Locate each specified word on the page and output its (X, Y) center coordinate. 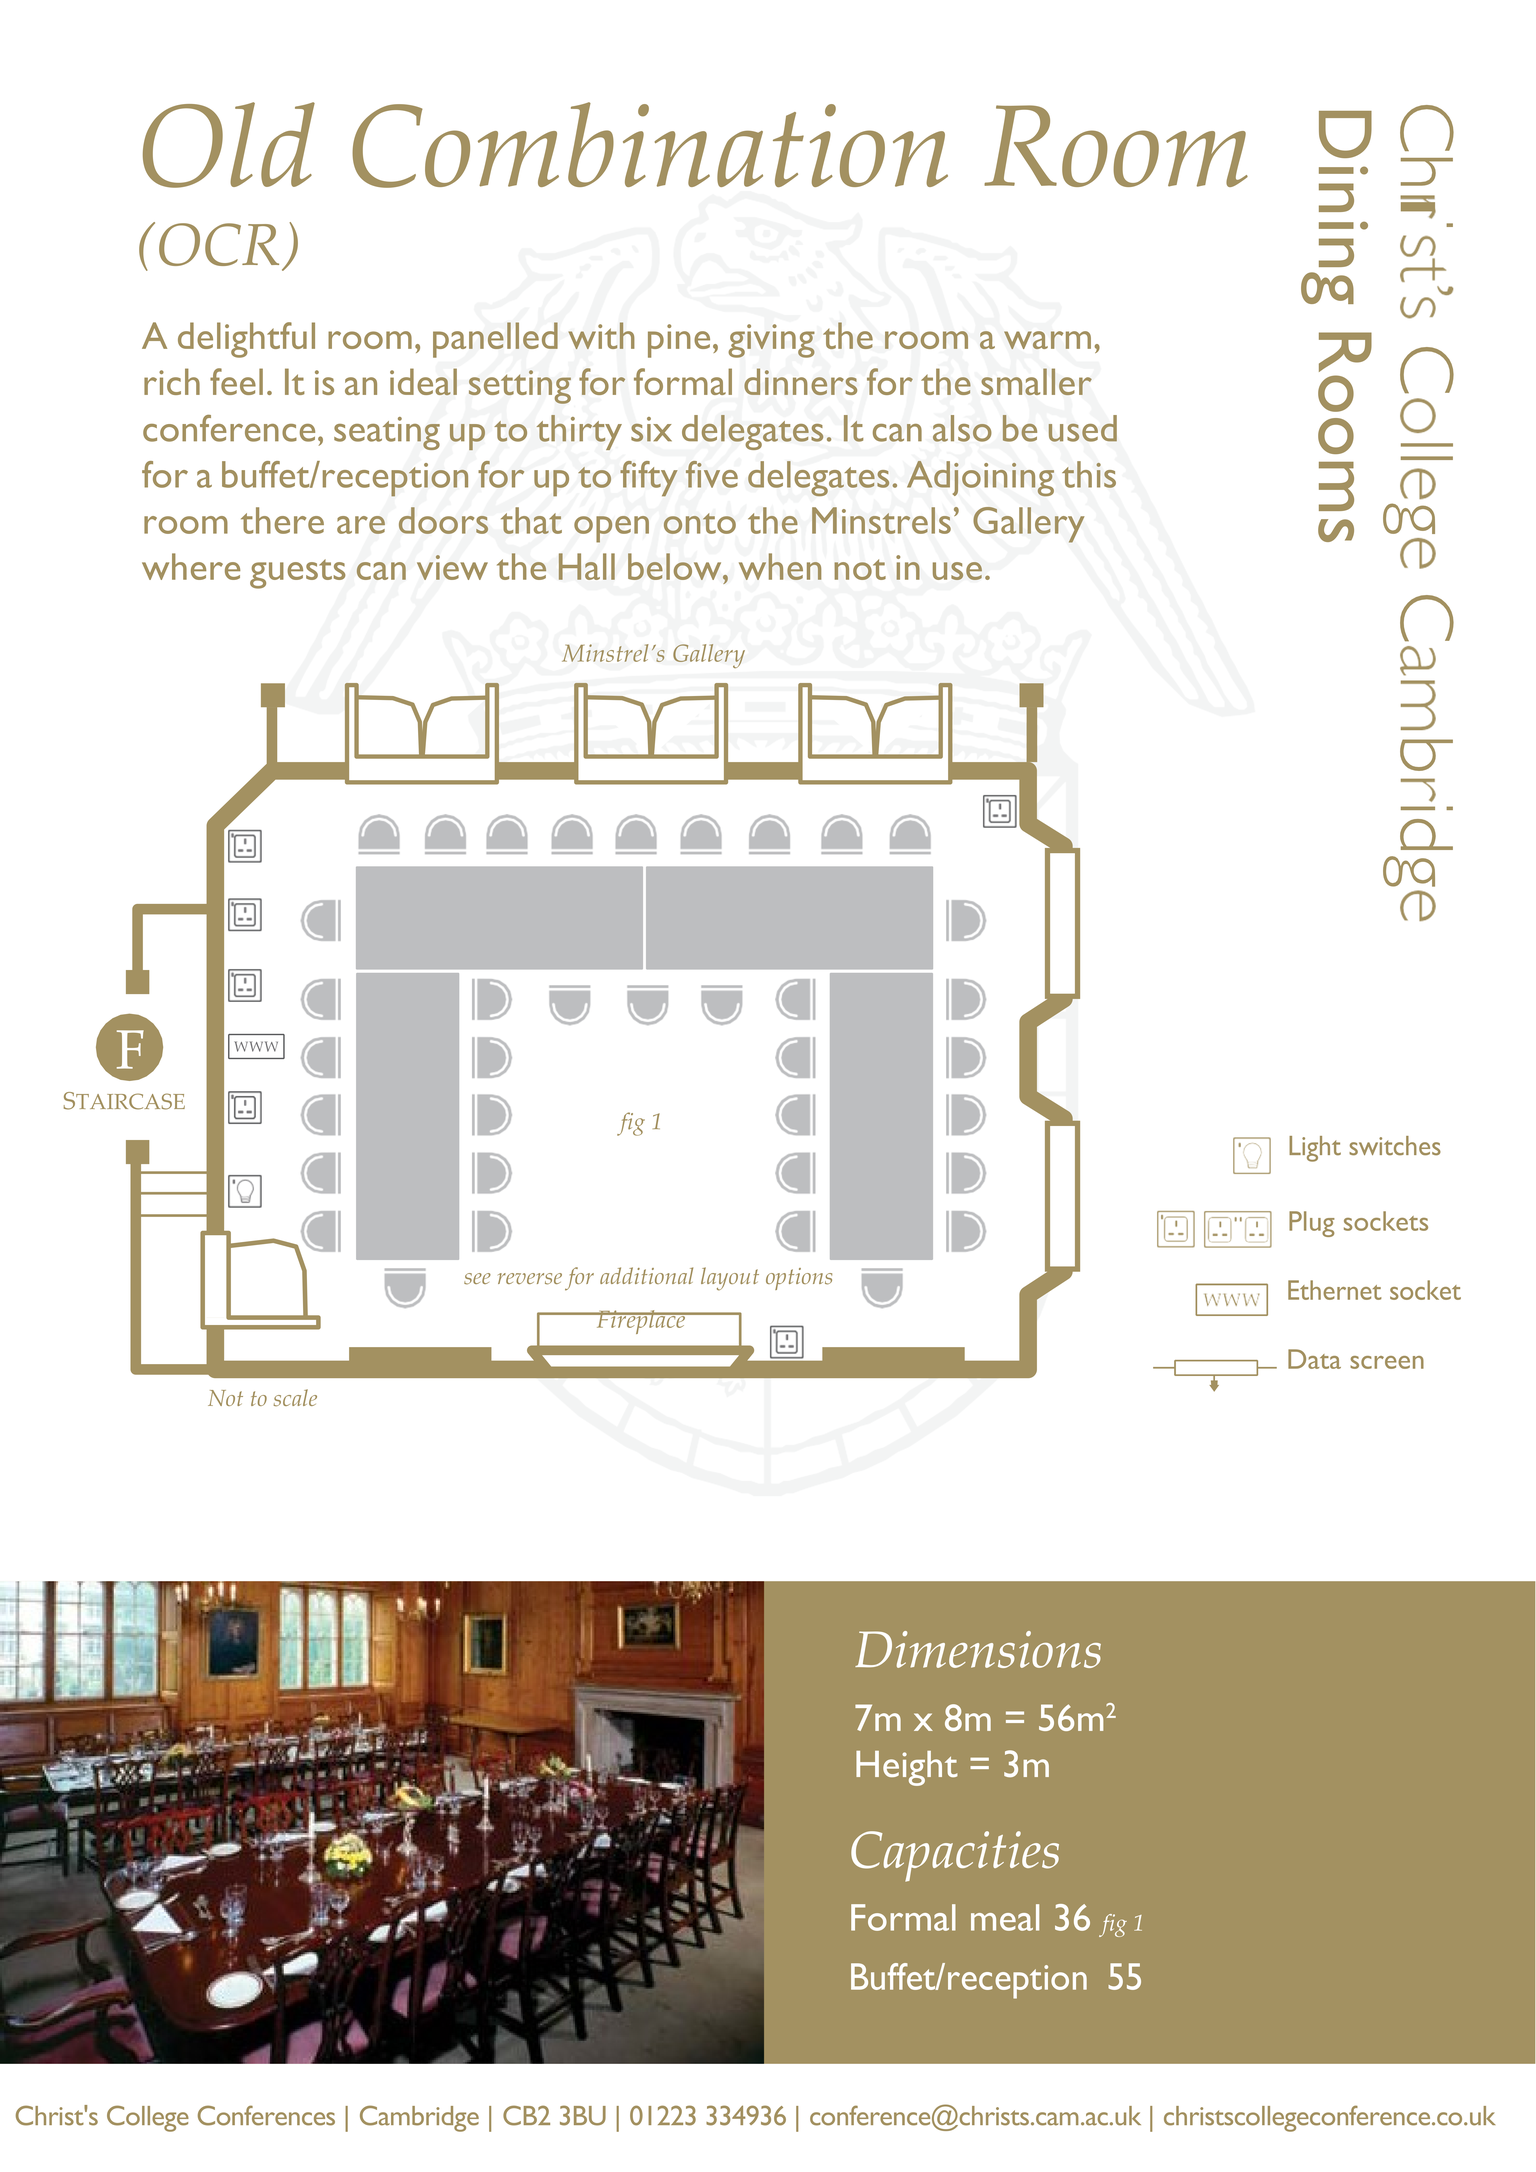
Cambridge (419, 2118)
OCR (219, 244)
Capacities (955, 1856)
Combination (650, 145)
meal (1005, 1917)
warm (1047, 340)
